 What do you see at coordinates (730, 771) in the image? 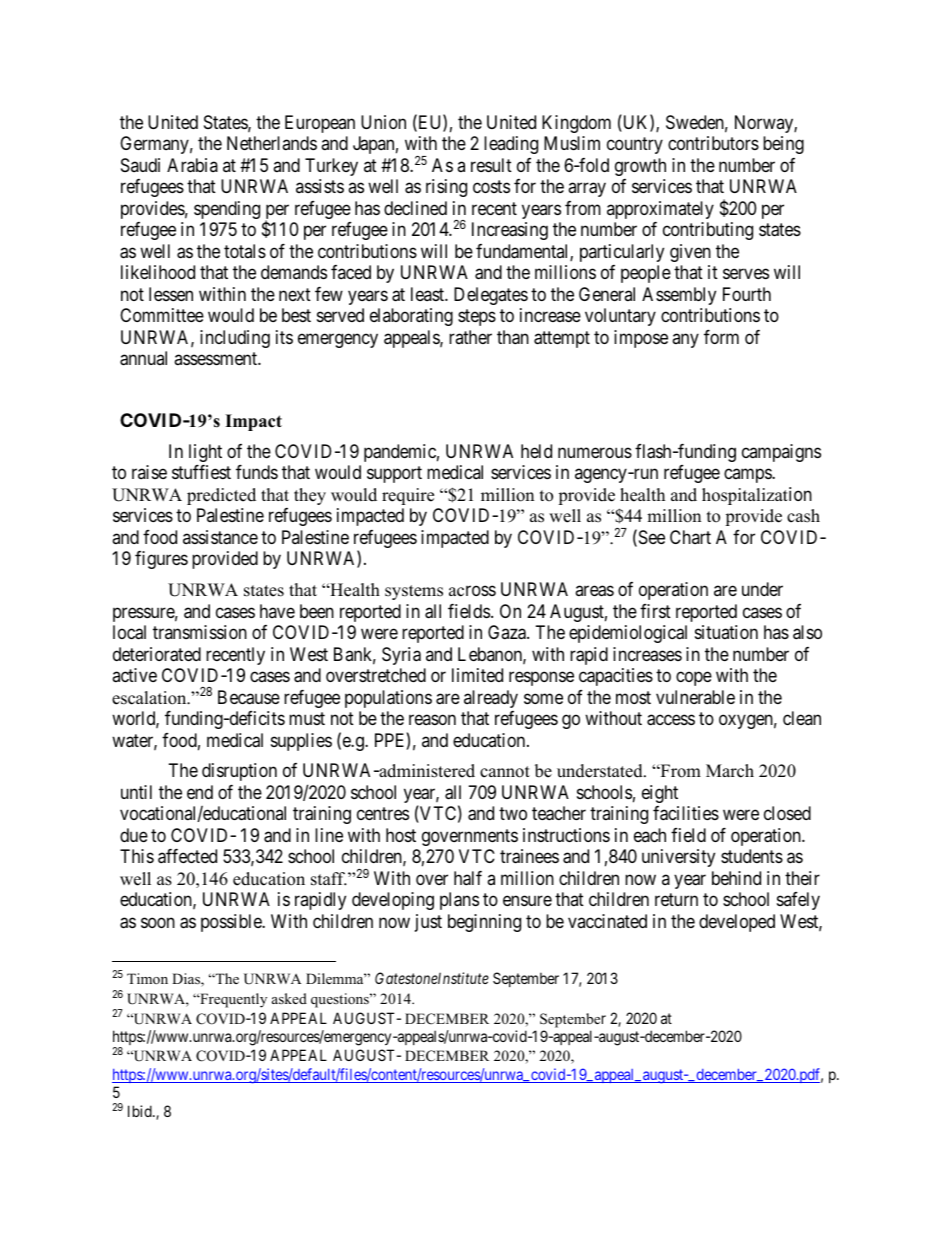
I see `March` at bounding box center [730, 771].
